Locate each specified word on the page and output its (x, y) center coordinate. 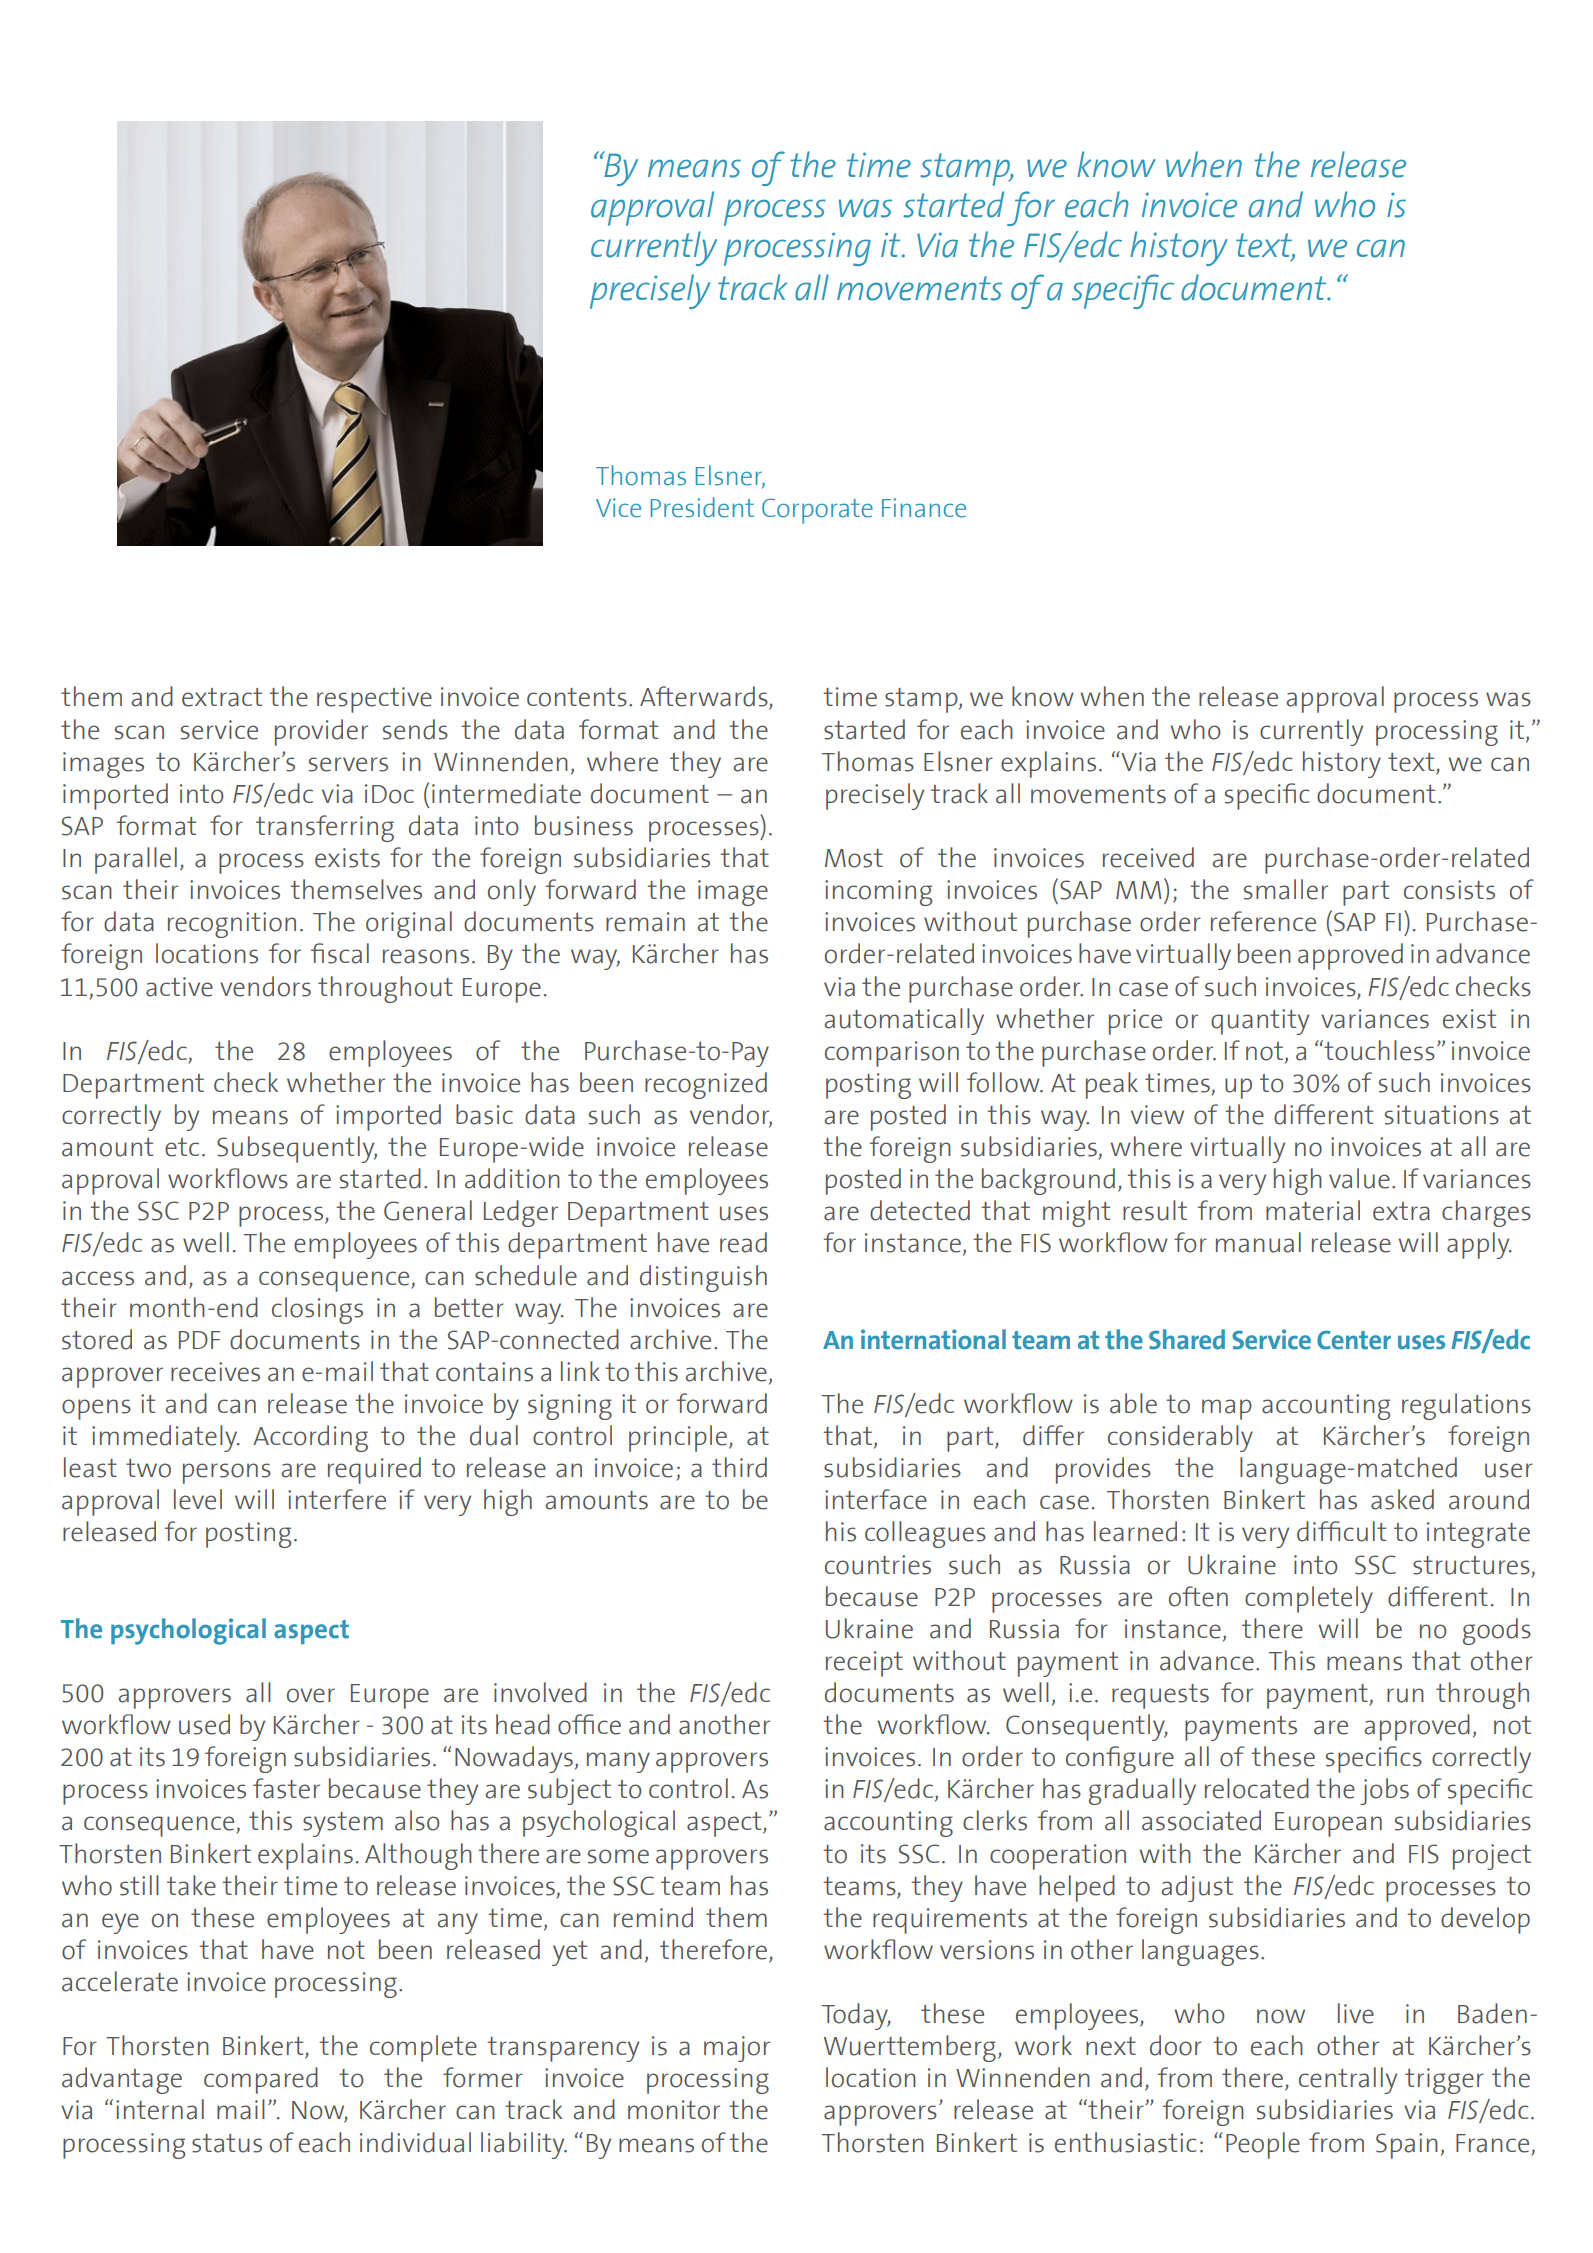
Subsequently (297, 1149)
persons (227, 1473)
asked (1402, 1499)
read (743, 1242)
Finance (924, 508)
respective (374, 700)
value (1359, 1178)
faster (286, 1788)
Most (854, 858)
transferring (325, 828)
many (618, 1762)
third (739, 1467)
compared (261, 2080)
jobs (1384, 1791)
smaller (1286, 889)
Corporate (817, 511)
